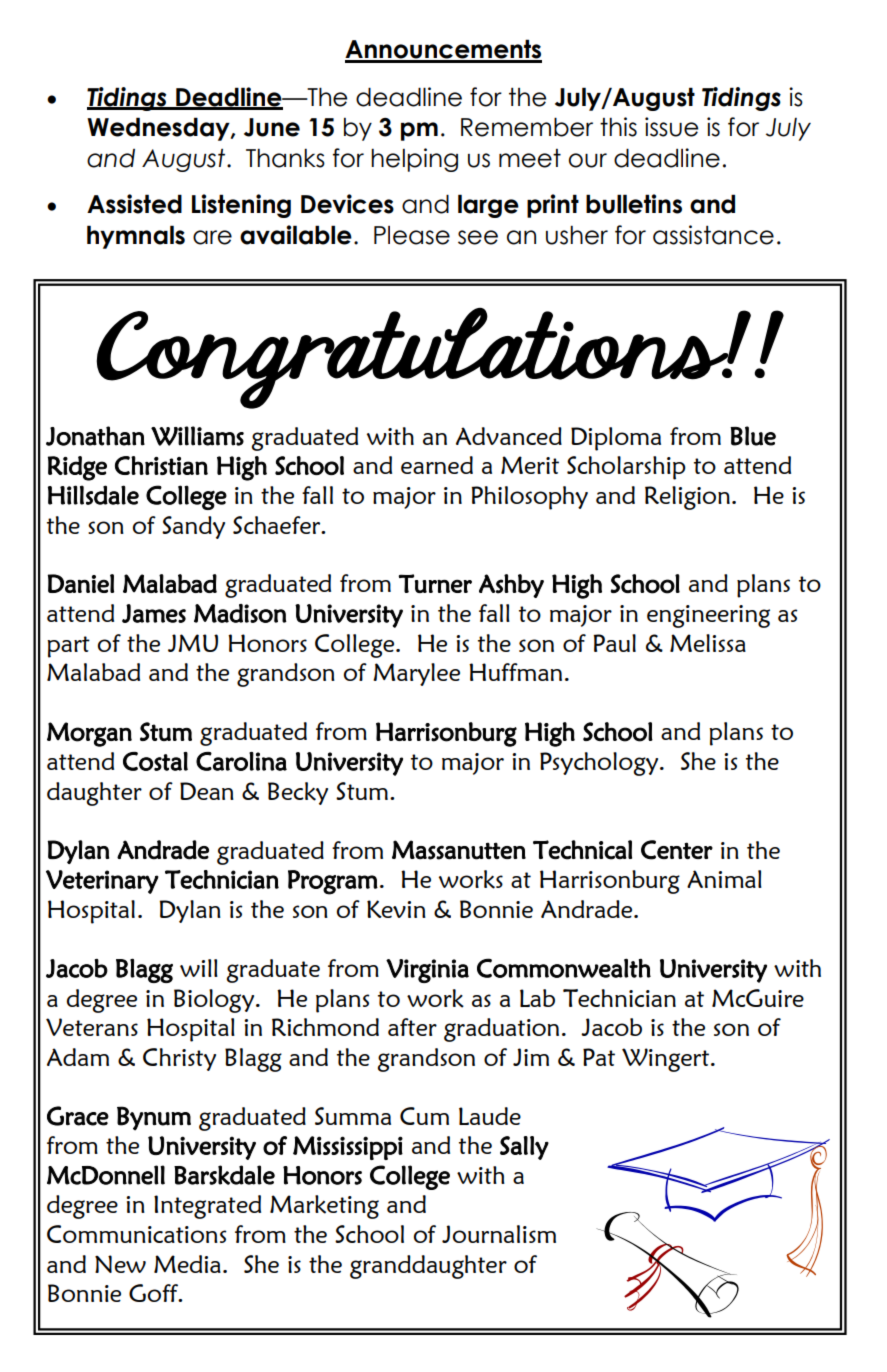  I want to click on Religion, so click(687, 498).
